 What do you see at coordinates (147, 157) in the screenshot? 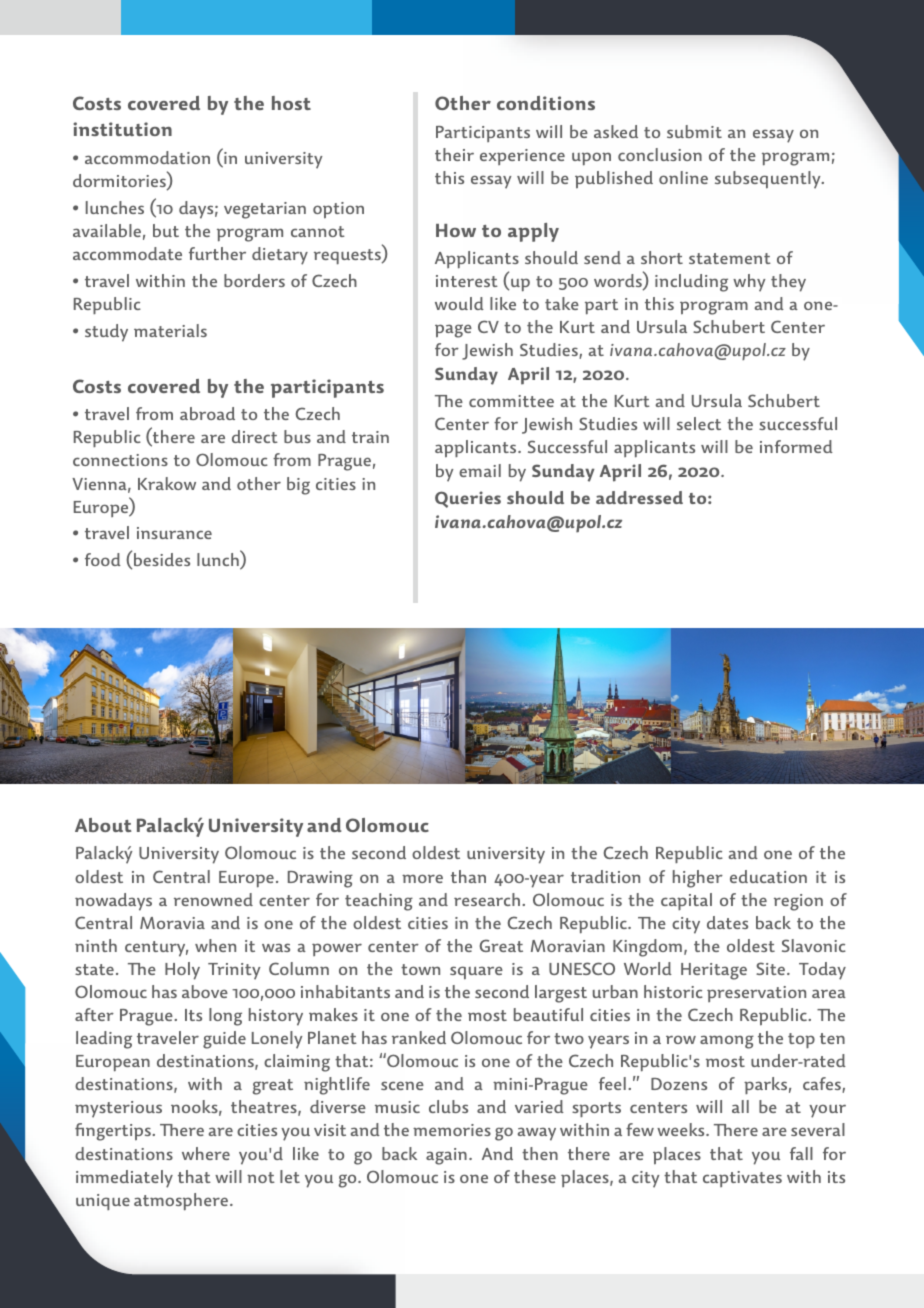
I see `accommodation` at bounding box center [147, 157].
